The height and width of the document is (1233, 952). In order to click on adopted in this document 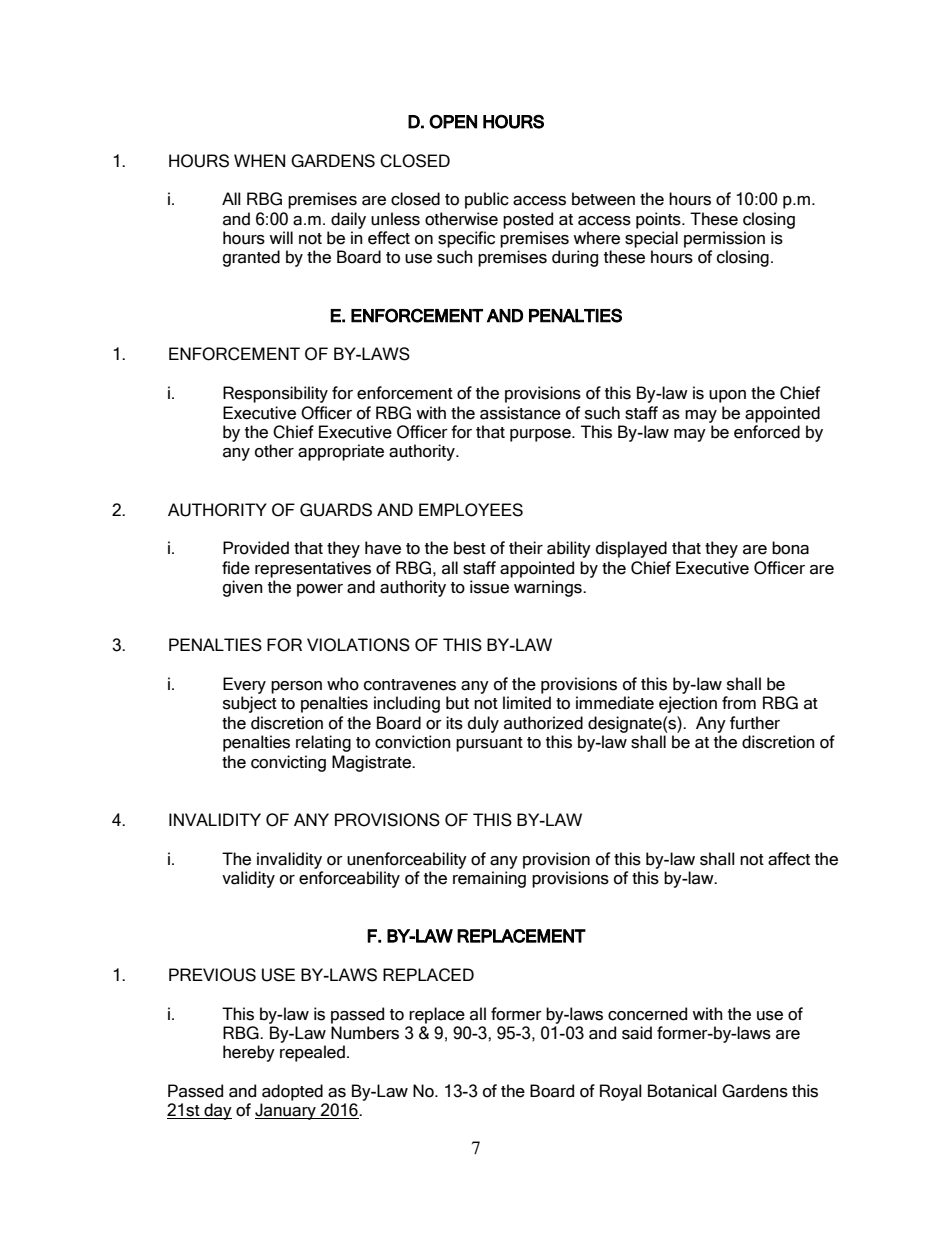, I will do `click(292, 1092)`.
